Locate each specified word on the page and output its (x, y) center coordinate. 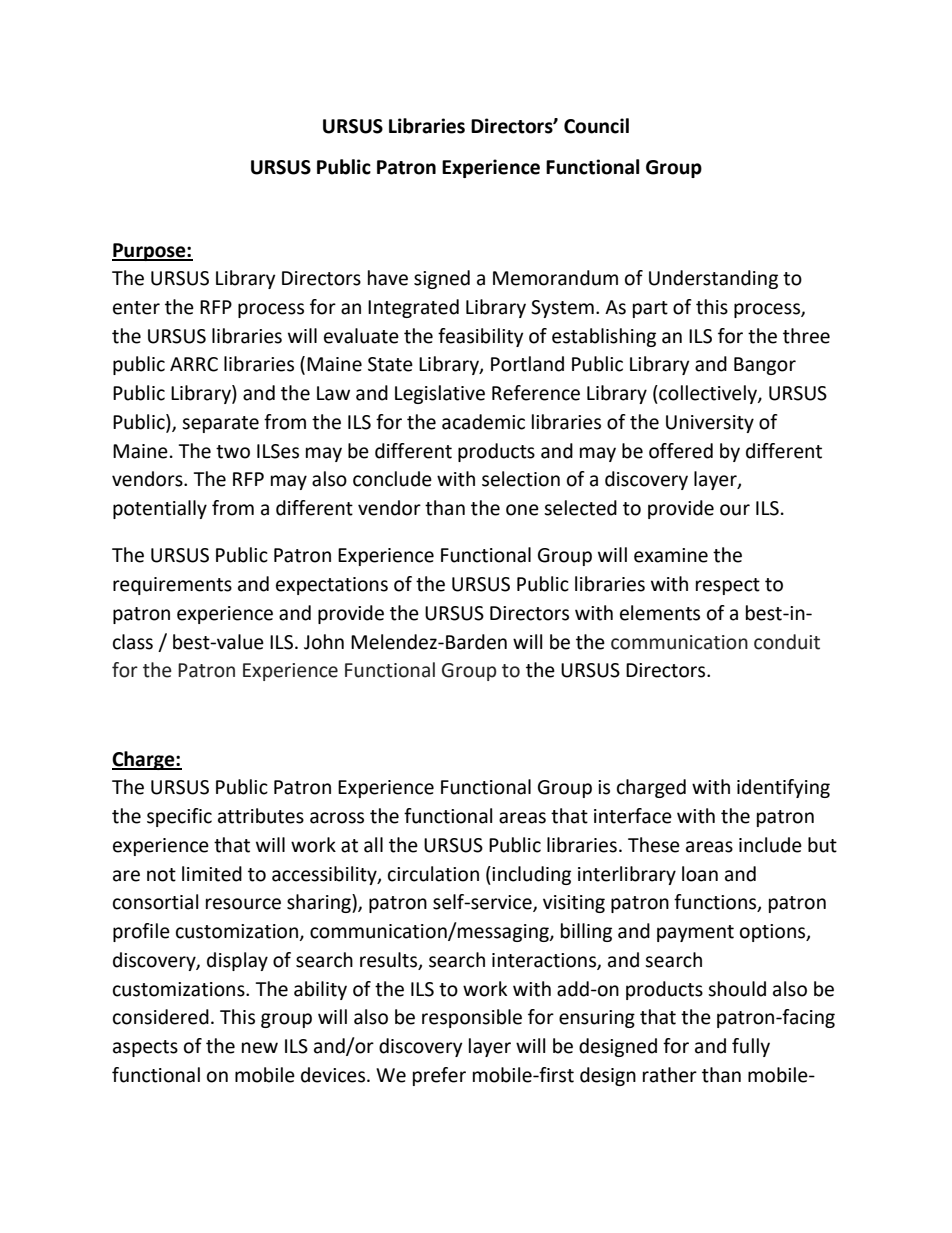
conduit (787, 642)
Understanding (713, 279)
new (260, 1048)
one (522, 510)
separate (220, 424)
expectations (332, 586)
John (324, 642)
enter (136, 308)
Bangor (765, 366)
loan (700, 874)
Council (596, 126)
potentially (160, 509)
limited (212, 874)
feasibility (481, 337)
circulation (433, 874)
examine (671, 555)
